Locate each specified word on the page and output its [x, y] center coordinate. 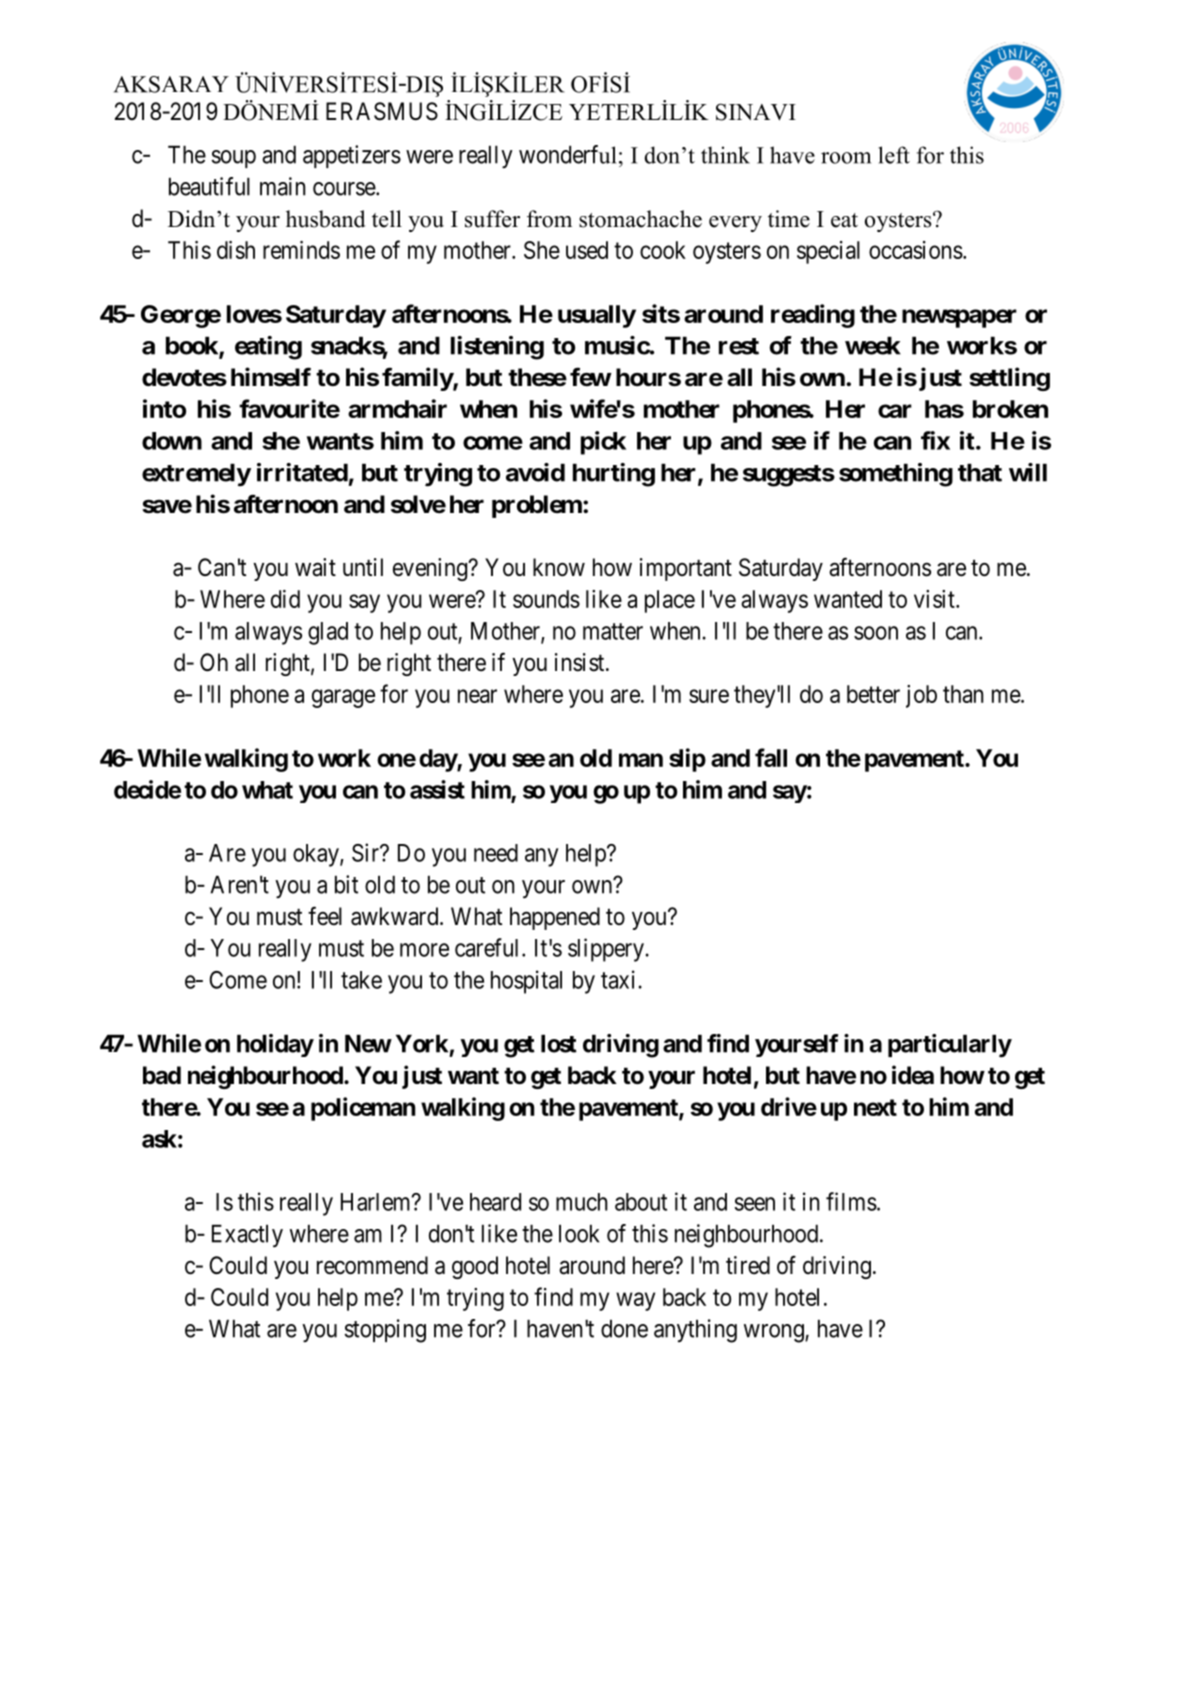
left [894, 155]
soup [233, 159]
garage [343, 698]
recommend [372, 1265]
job [921, 696]
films [851, 1201]
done [624, 1328]
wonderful [567, 154]
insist [581, 662]
